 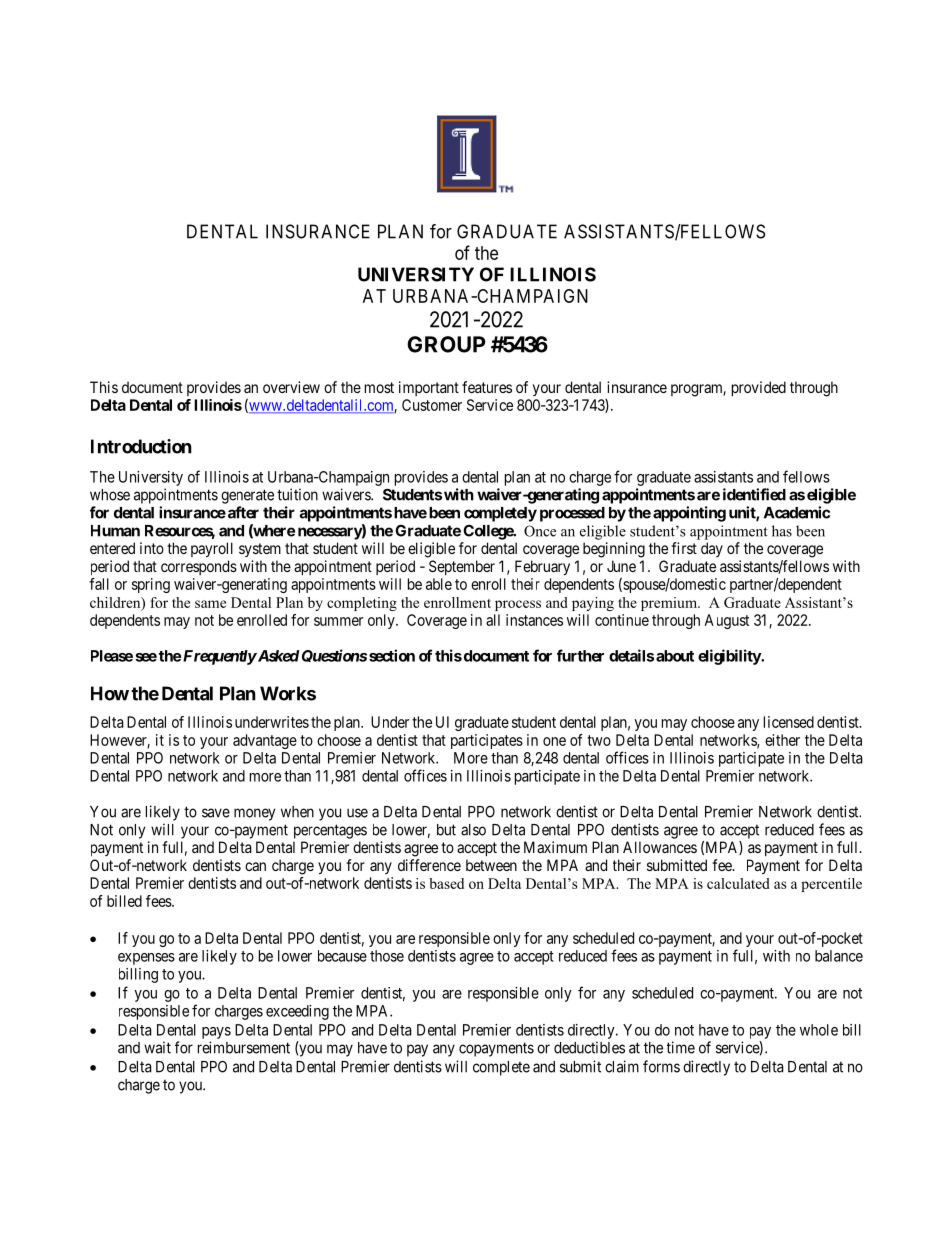 I want to click on calculated, so click(x=738, y=883).
